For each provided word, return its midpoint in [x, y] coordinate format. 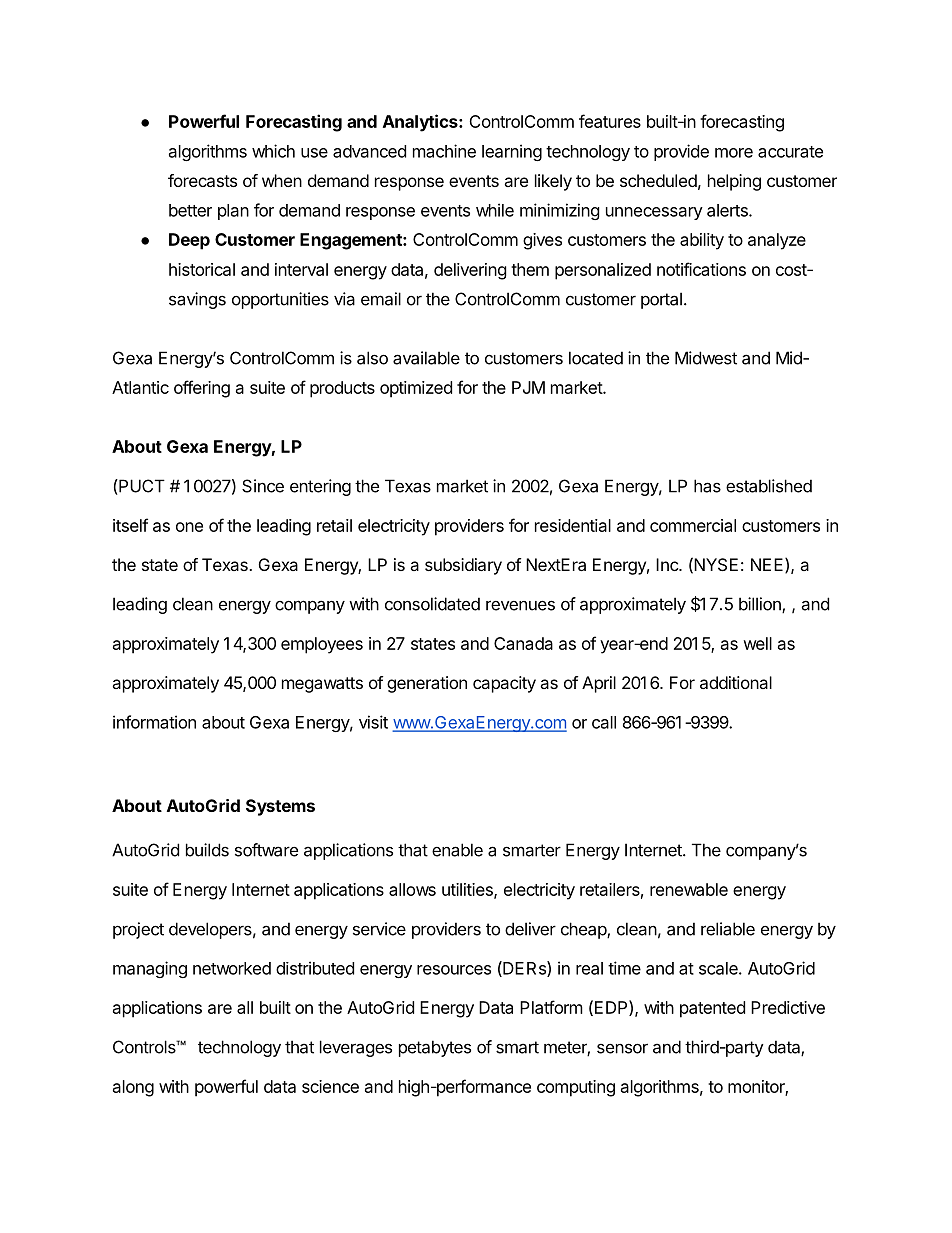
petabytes [435, 1048]
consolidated [432, 604]
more [734, 153]
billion [761, 605]
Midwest [706, 358]
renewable [689, 889]
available [426, 358]
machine [444, 151]
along [133, 1088]
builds [207, 850]
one [189, 527]
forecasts [202, 180]
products [342, 389]
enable [457, 850]
